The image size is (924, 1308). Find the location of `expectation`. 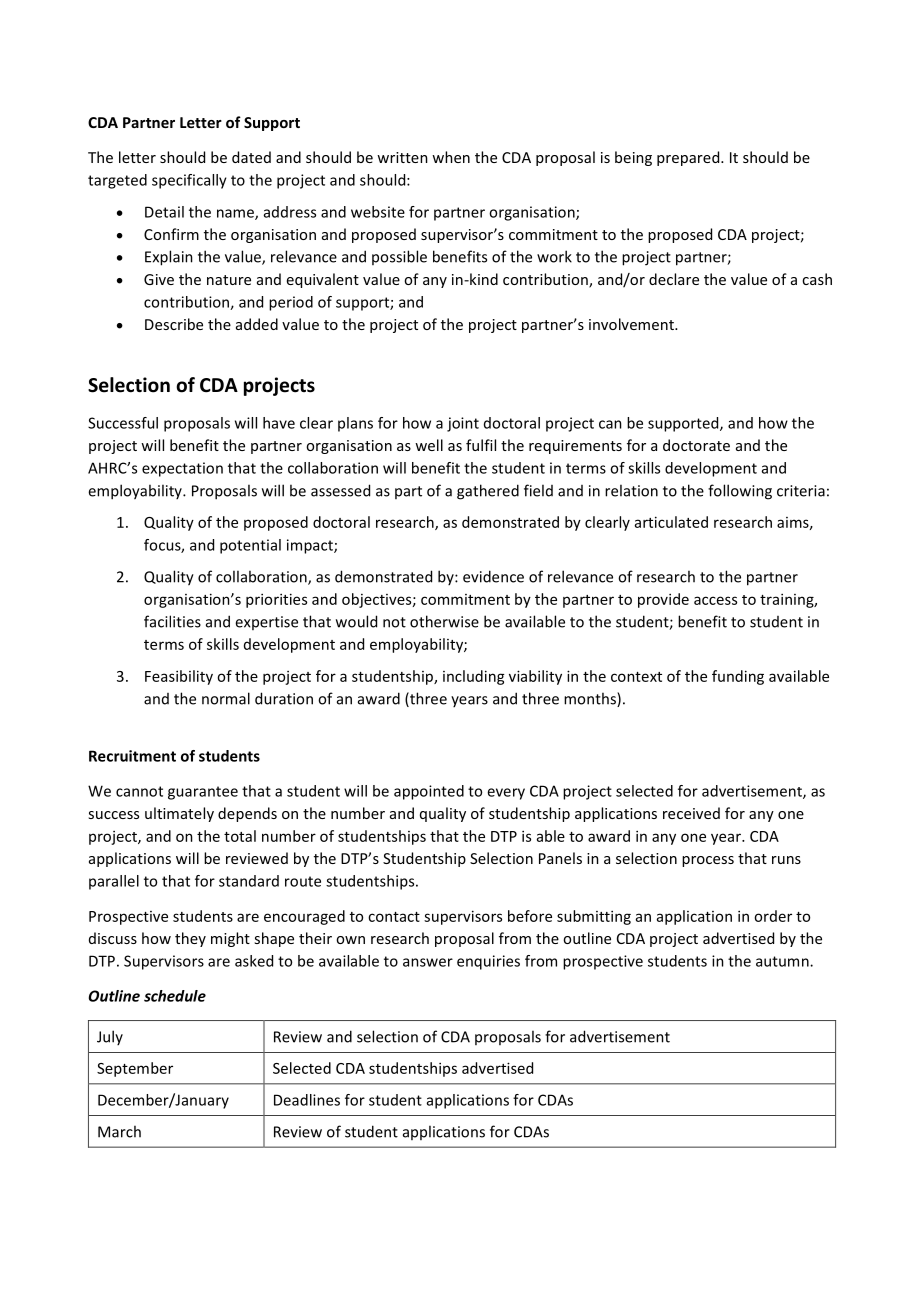

expectation is located at coordinates (182, 469).
